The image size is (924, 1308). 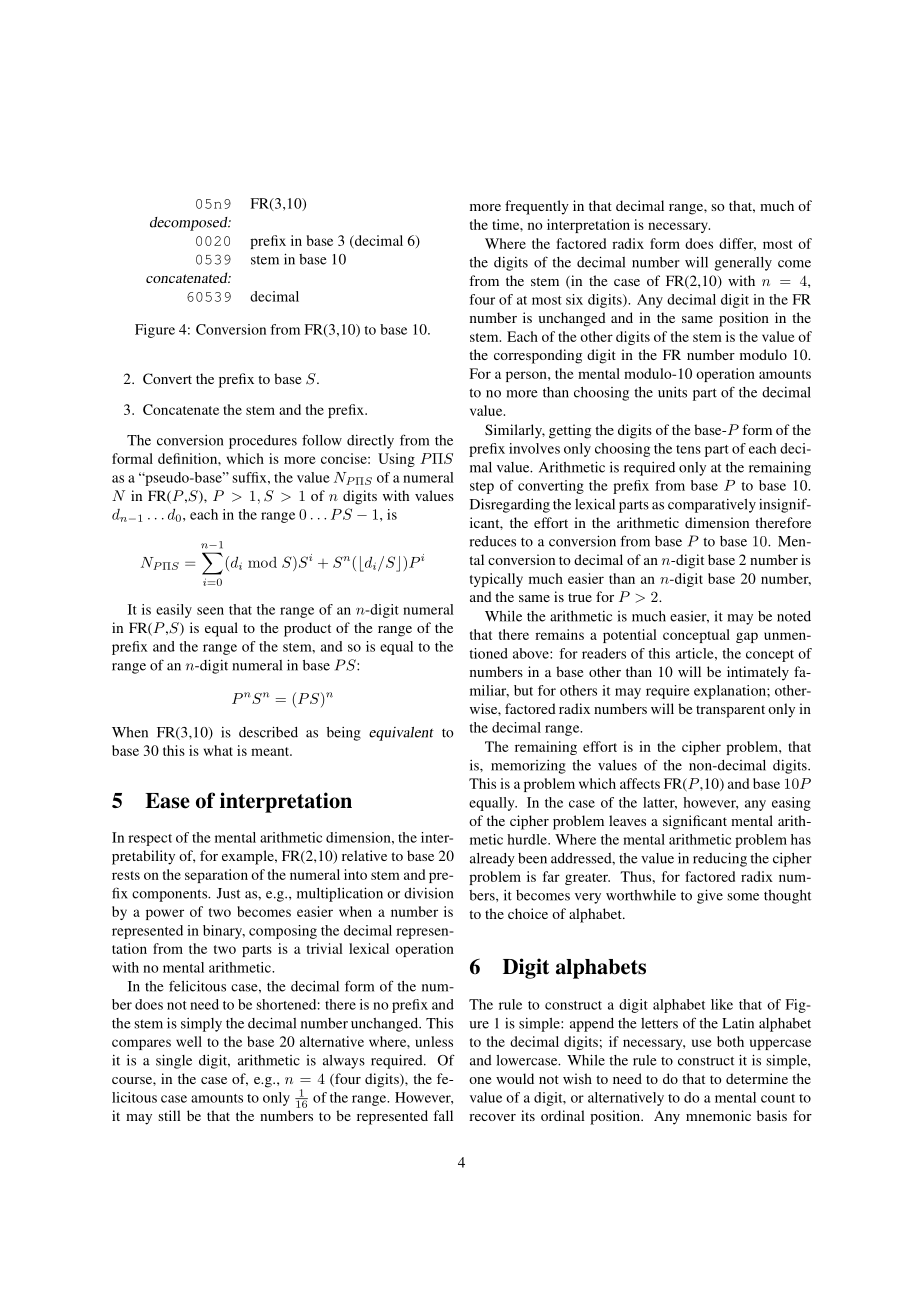 I want to click on generally, so click(x=743, y=264).
